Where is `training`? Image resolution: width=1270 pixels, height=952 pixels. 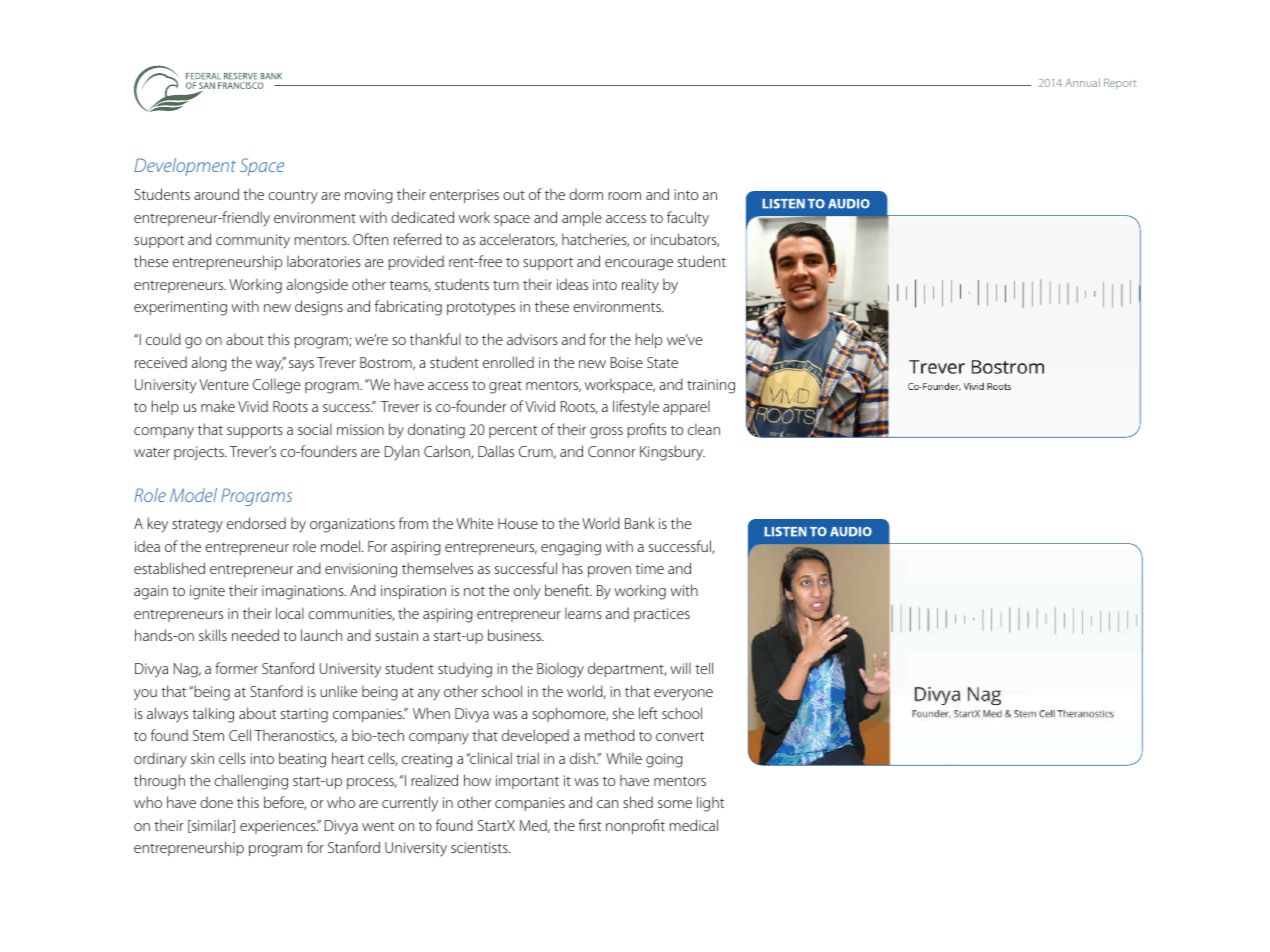
training is located at coordinates (711, 386).
